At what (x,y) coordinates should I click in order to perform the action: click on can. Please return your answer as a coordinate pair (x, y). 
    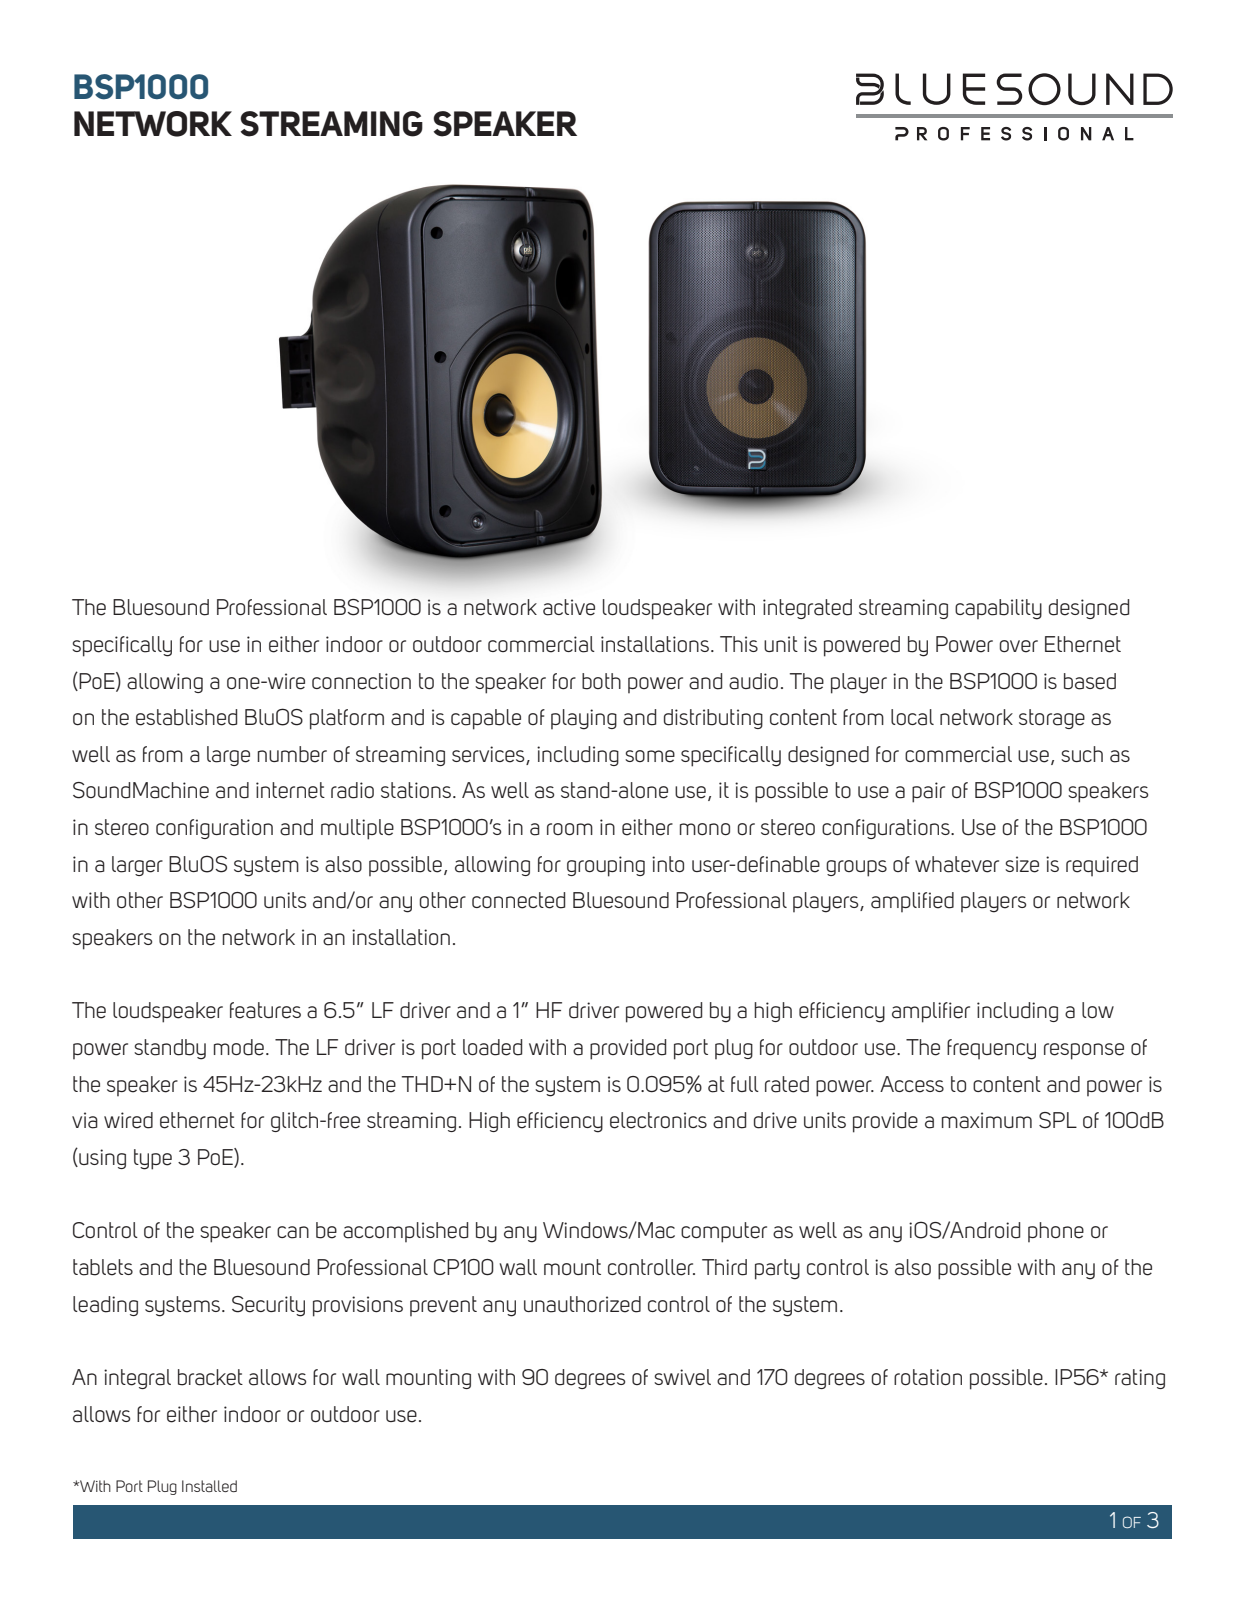
    Looking at the image, I should click on (293, 1232).
